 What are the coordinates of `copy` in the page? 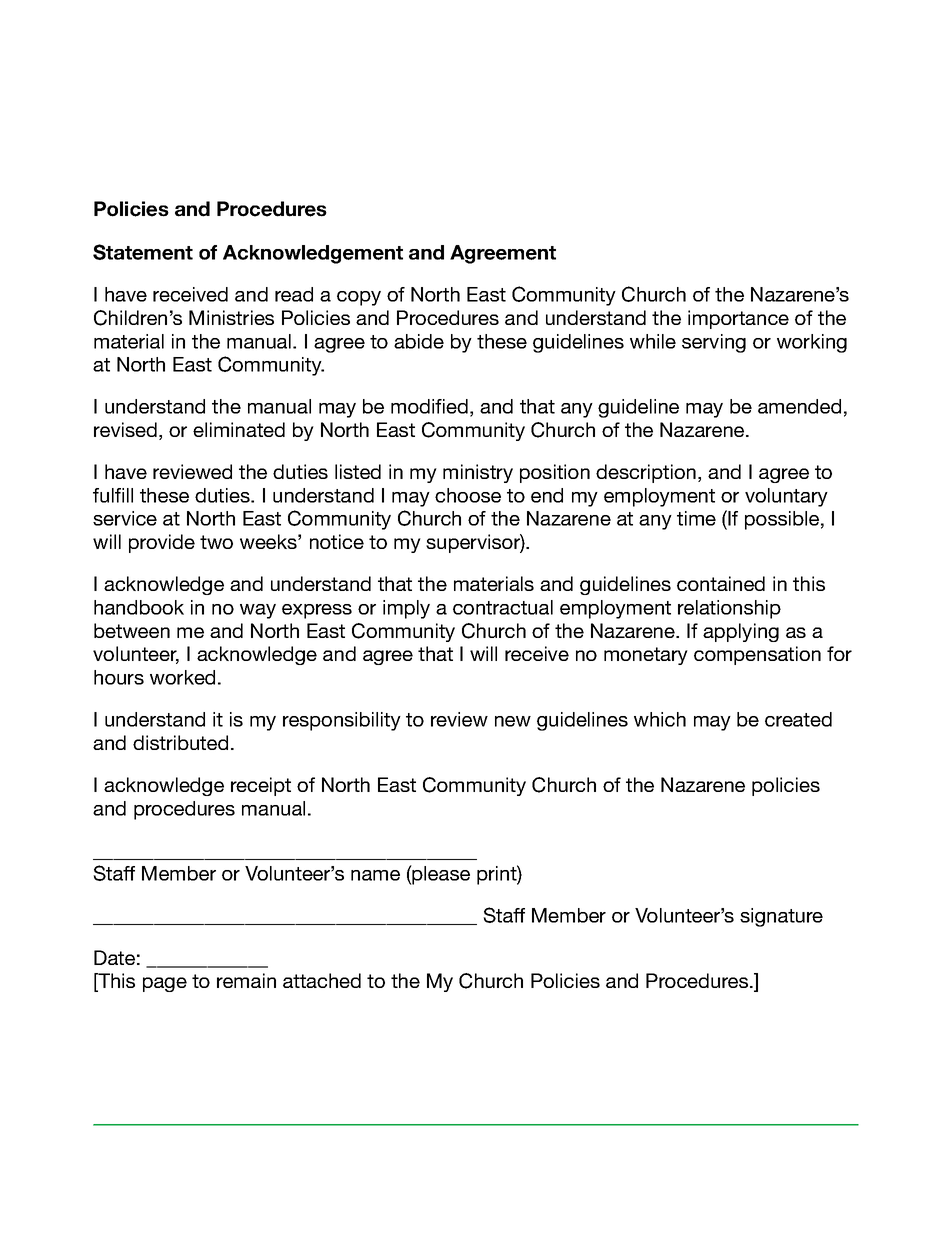 It's located at (359, 298).
